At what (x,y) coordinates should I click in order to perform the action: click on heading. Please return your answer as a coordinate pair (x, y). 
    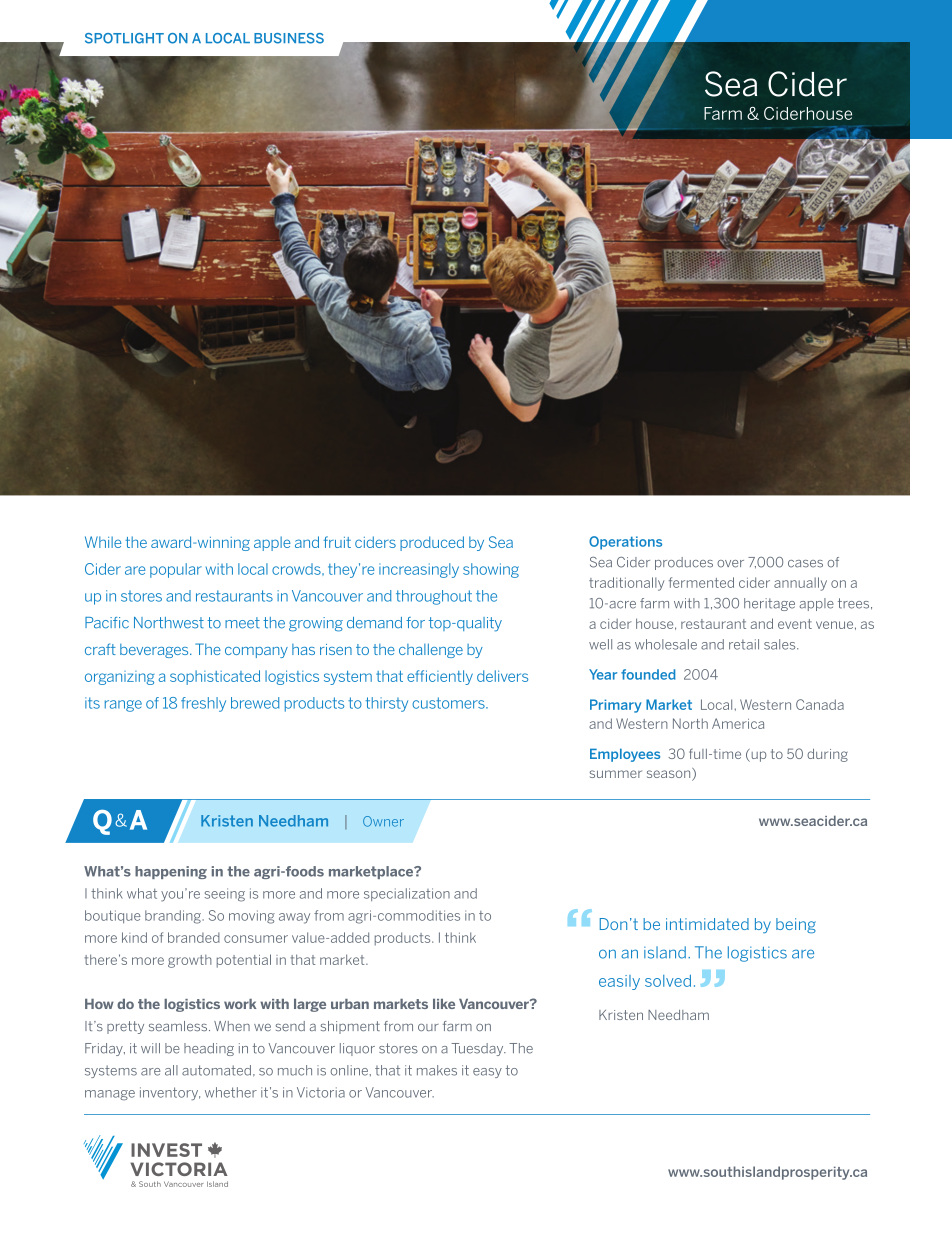
    Looking at the image, I should click on (209, 1049).
